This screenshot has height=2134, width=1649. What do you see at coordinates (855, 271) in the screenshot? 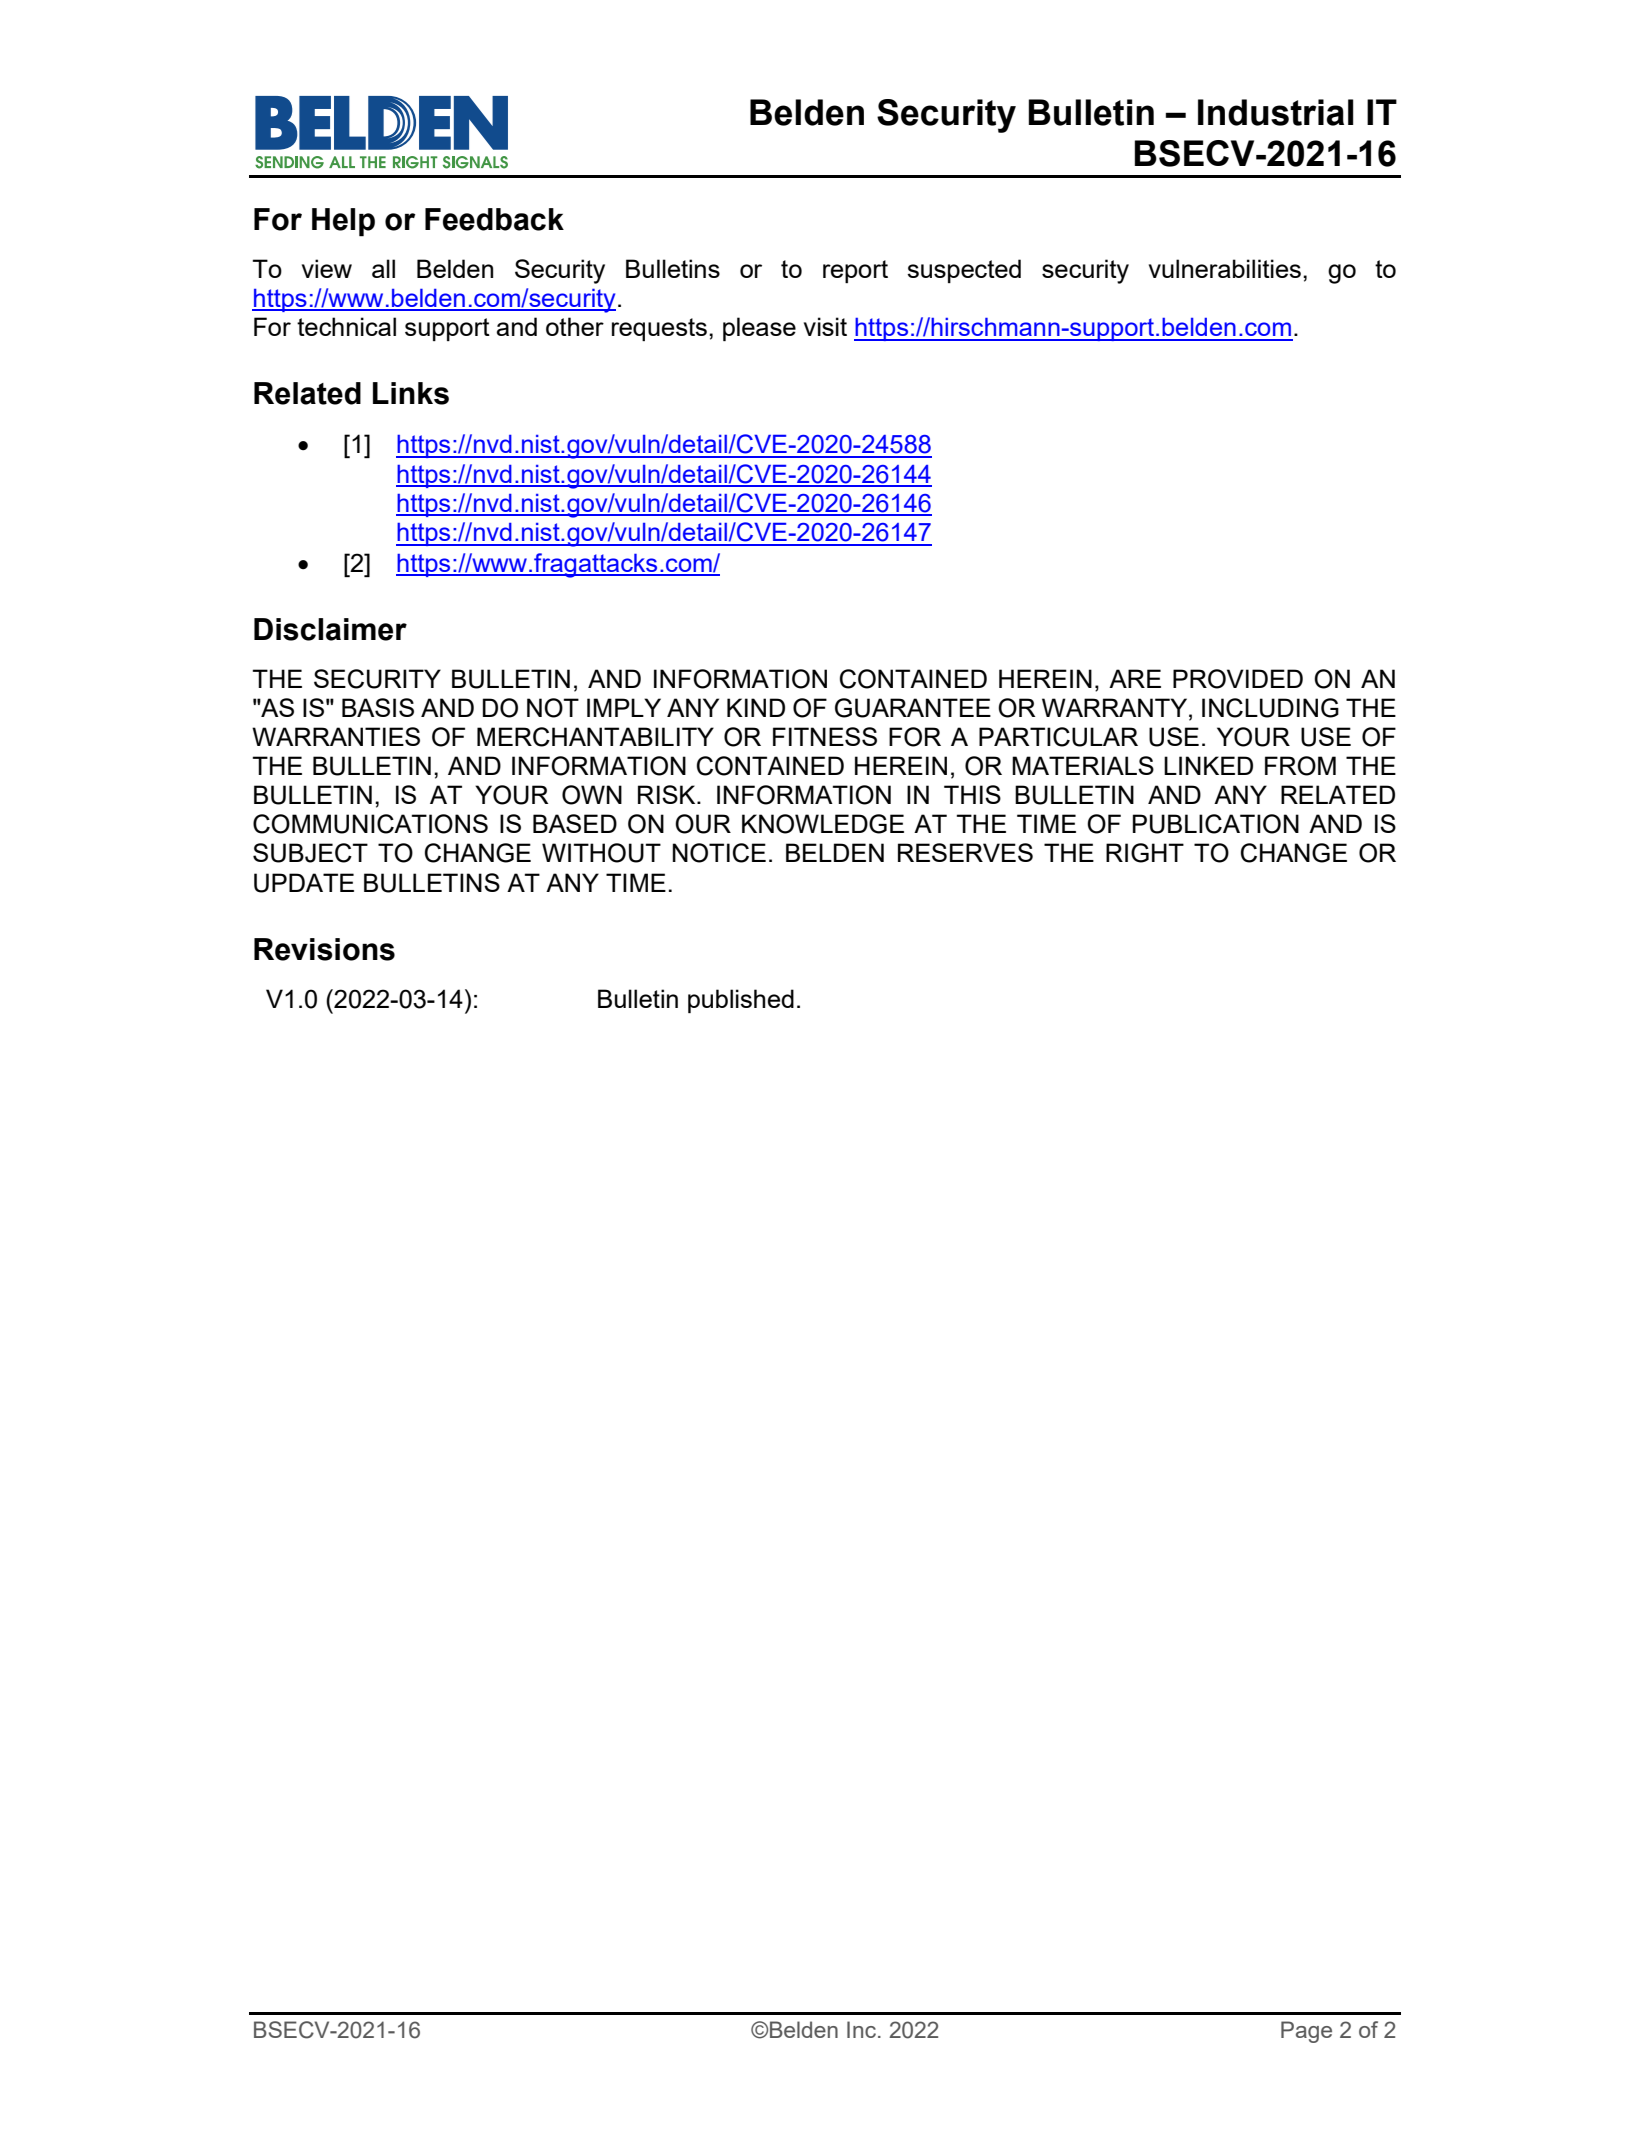
I see `report` at bounding box center [855, 271].
